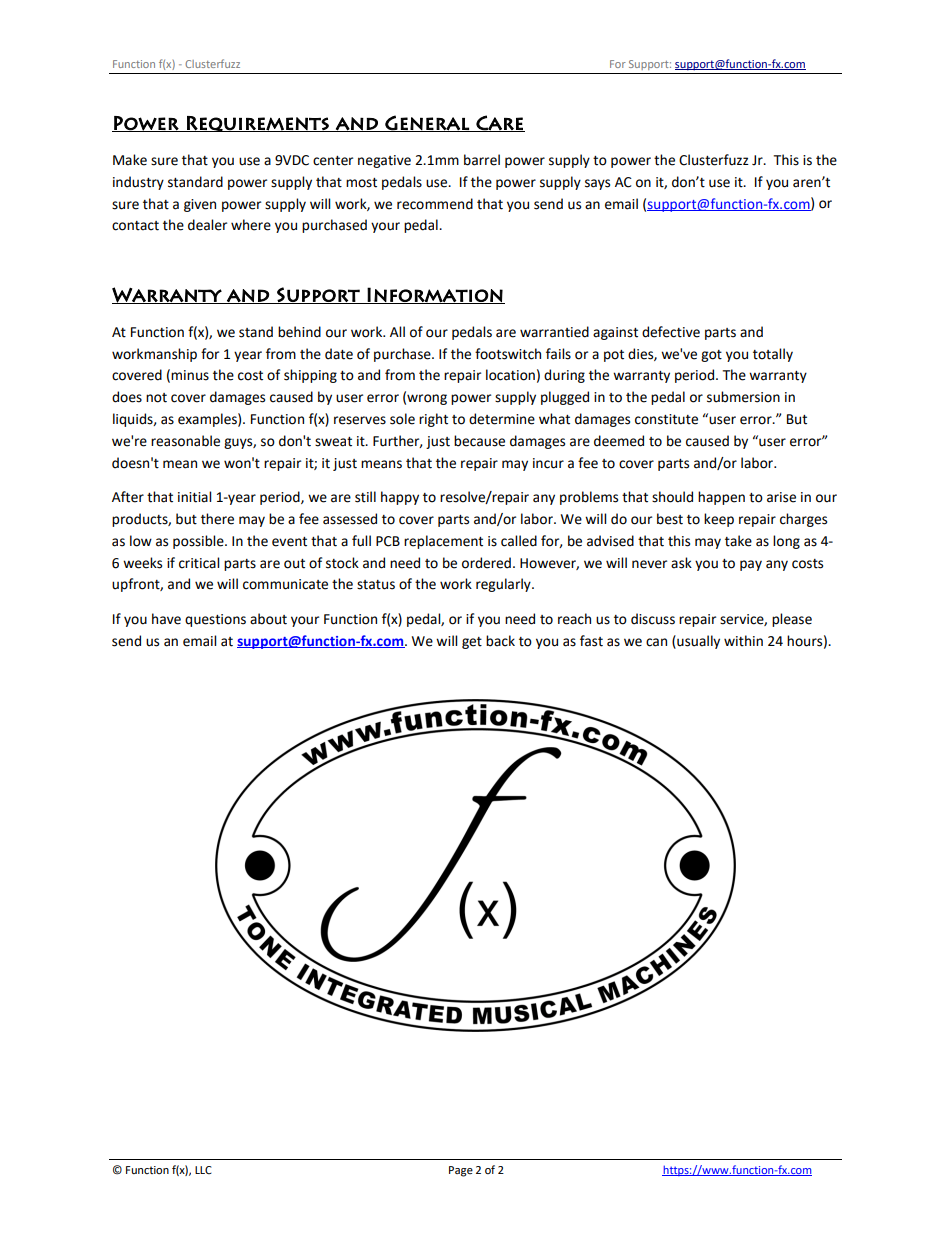 The image size is (952, 1233). I want to click on back, so click(500, 641).
